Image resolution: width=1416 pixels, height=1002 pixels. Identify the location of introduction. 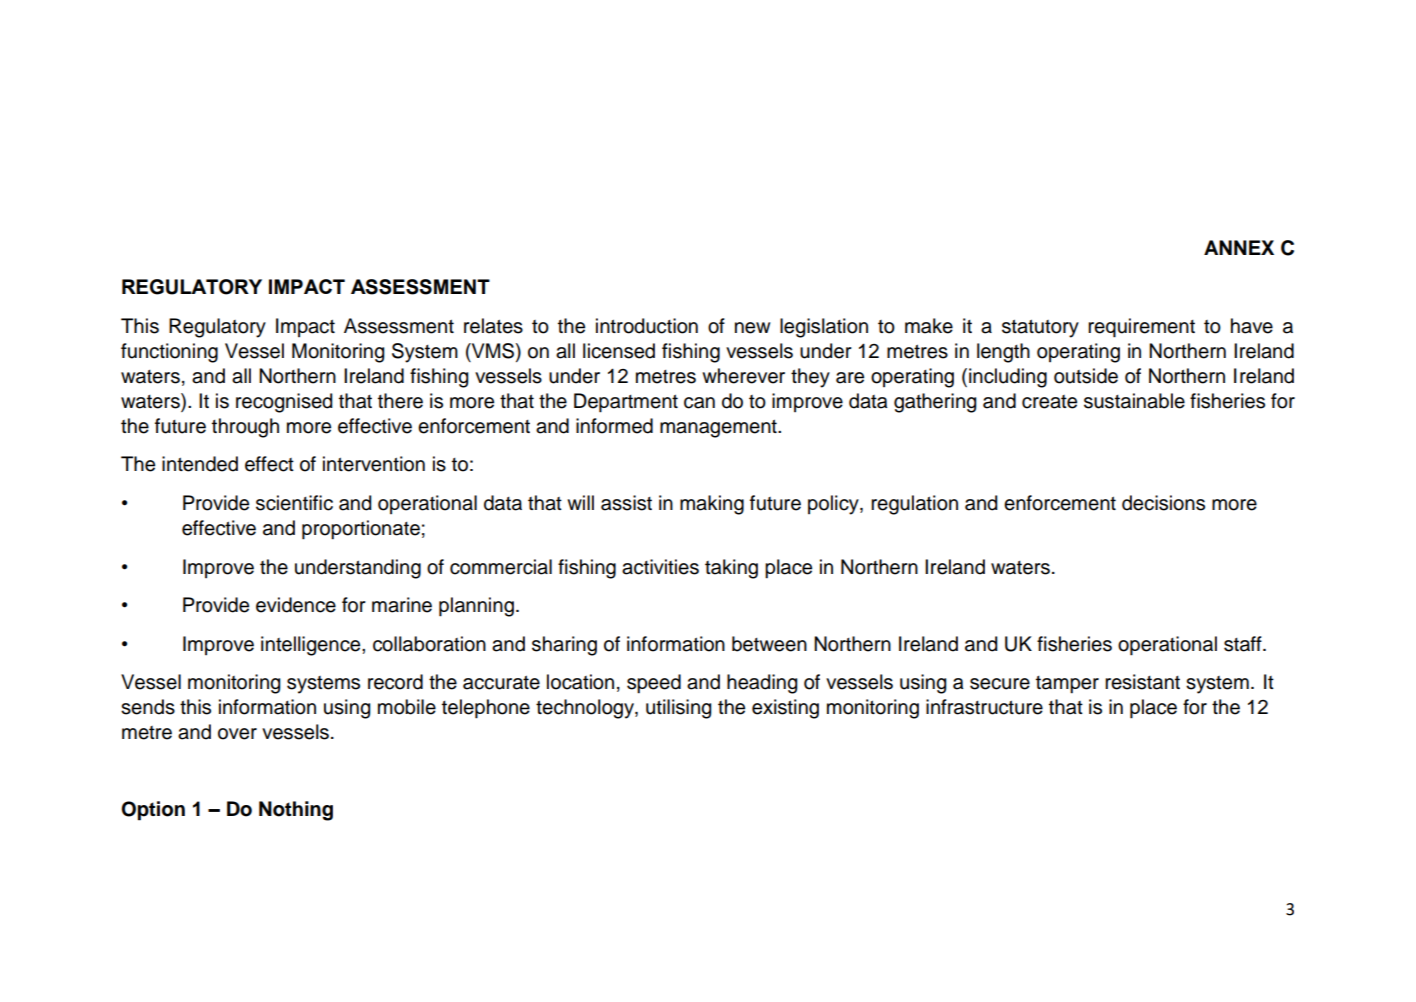
(647, 326).
